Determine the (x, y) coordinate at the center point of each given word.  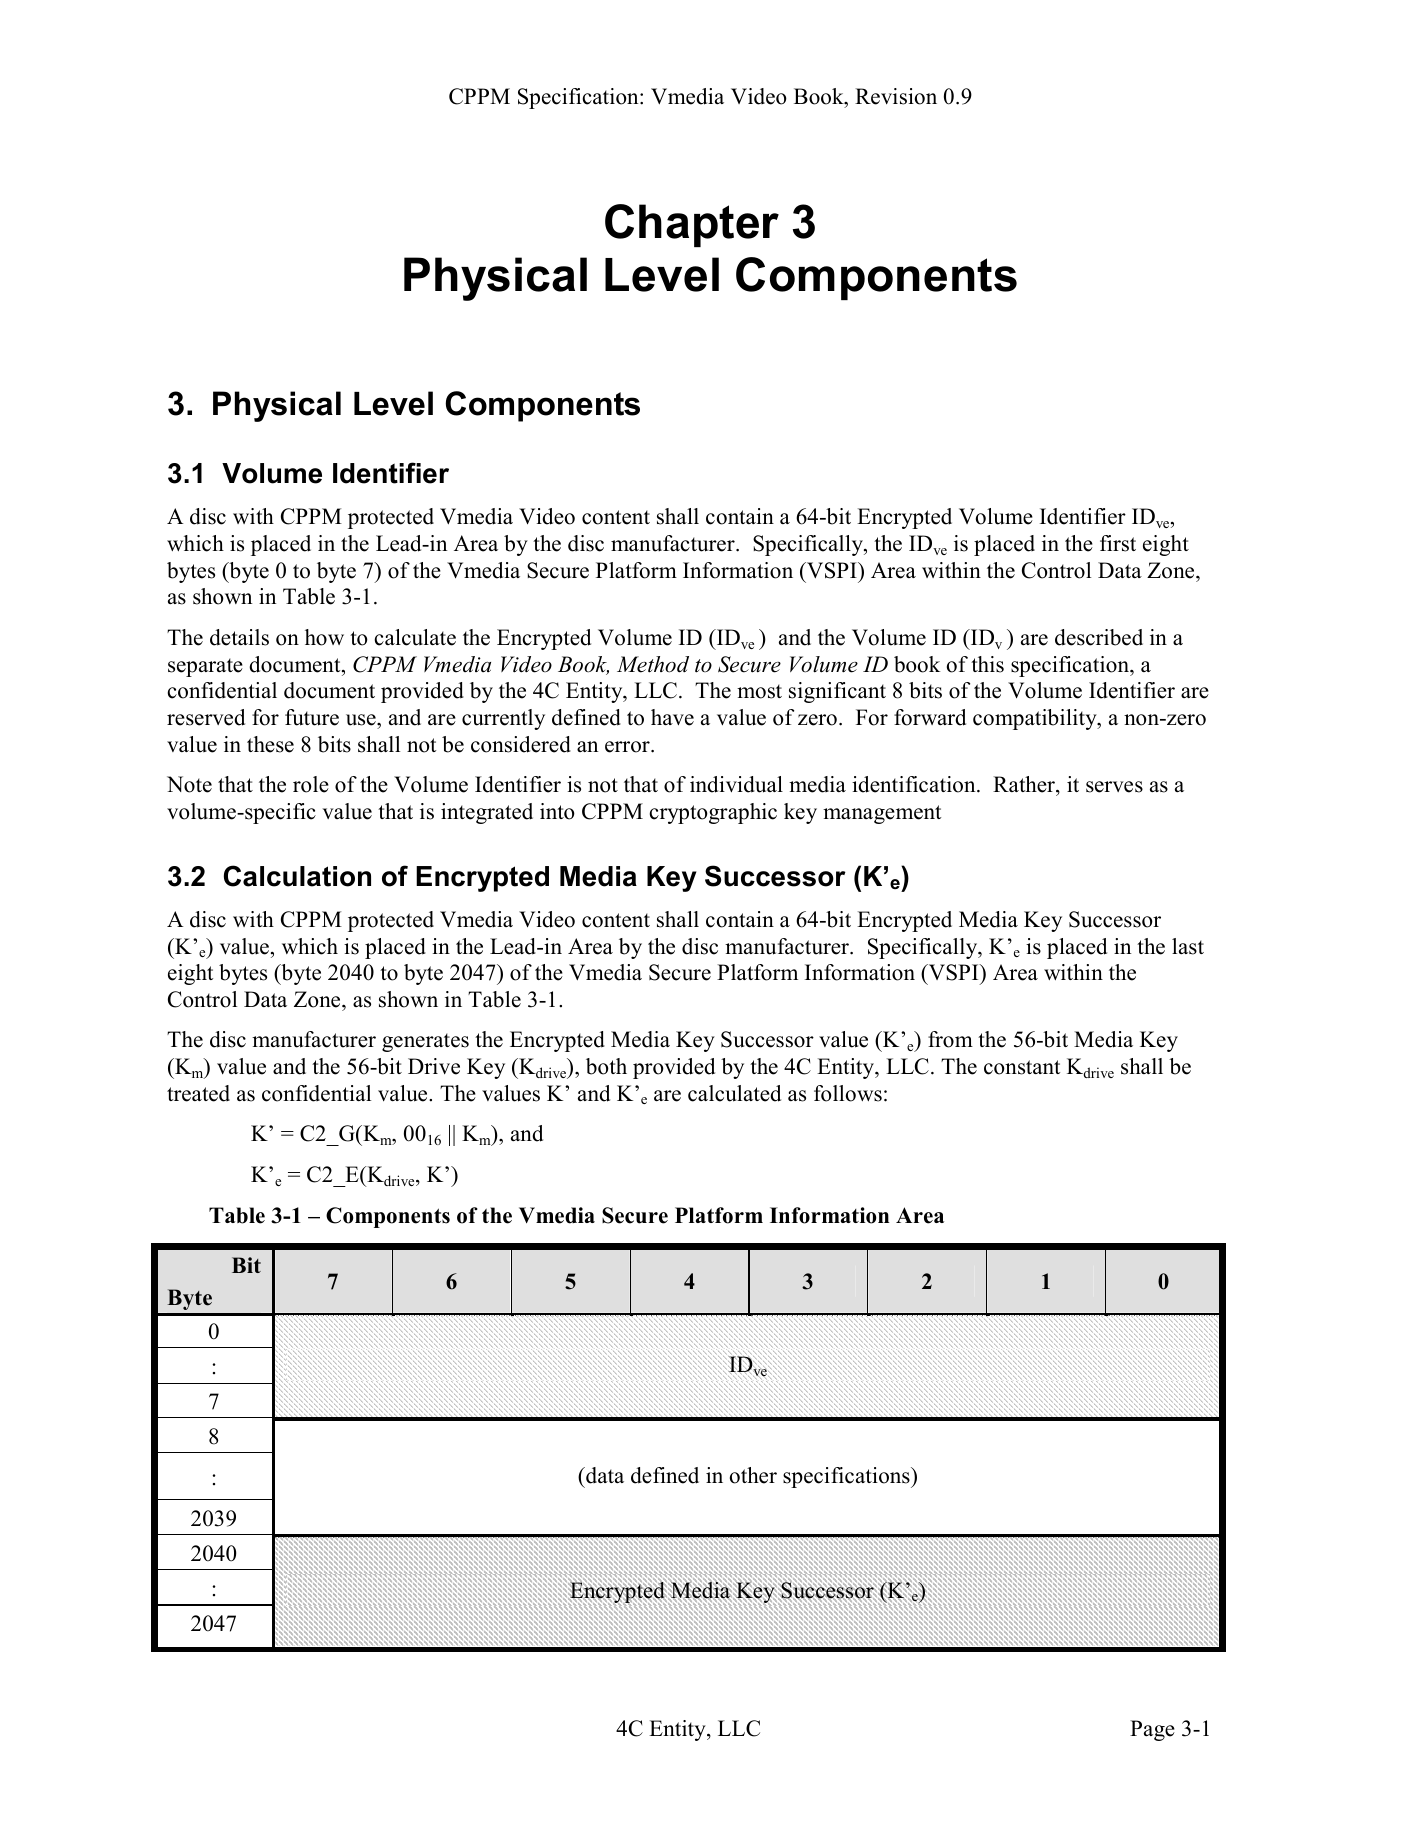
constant (1022, 1067)
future (312, 717)
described (1099, 637)
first (1118, 543)
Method (653, 664)
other (753, 1475)
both (606, 1066)
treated (198, 1093)
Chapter (692, 225)
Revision (896, 96)
